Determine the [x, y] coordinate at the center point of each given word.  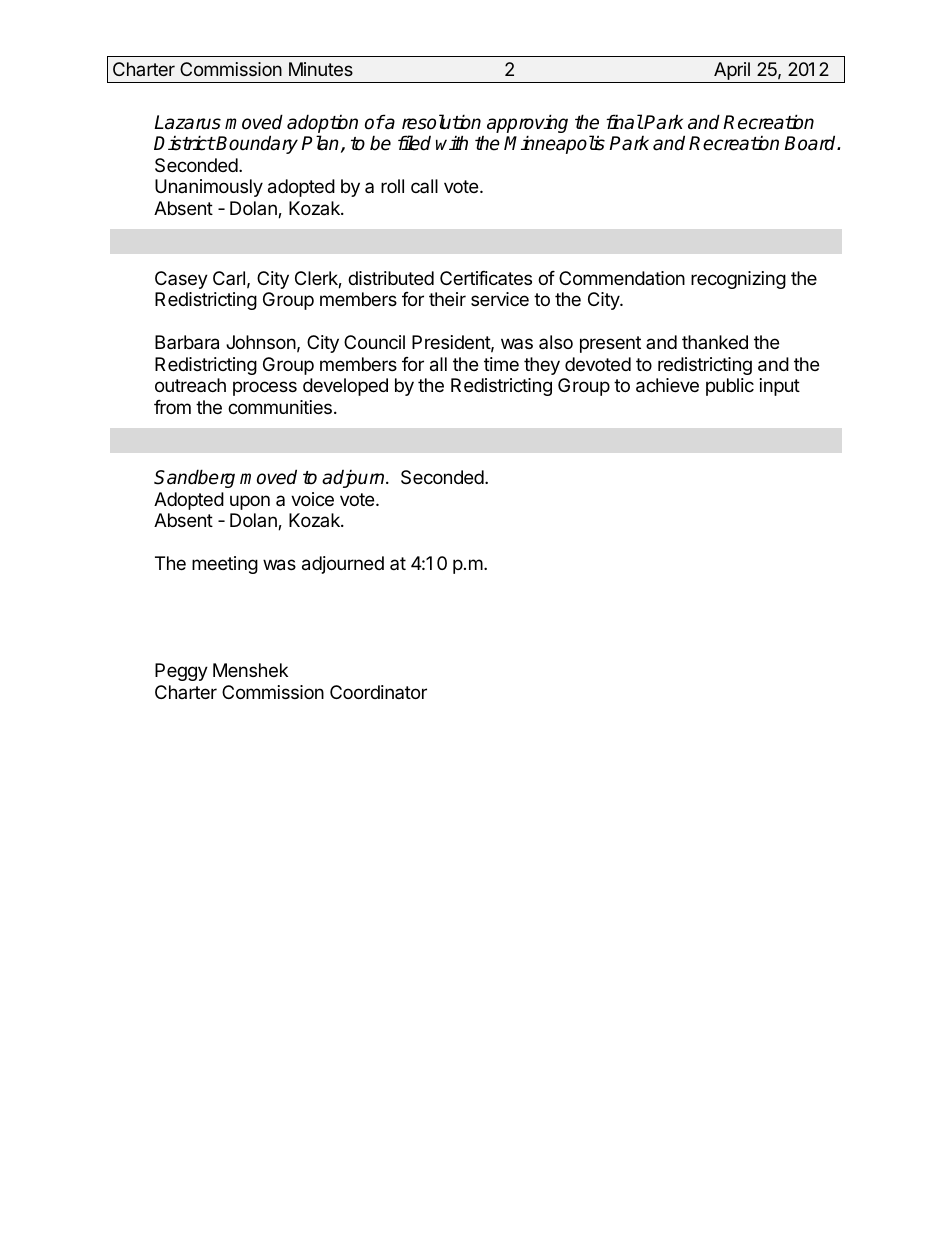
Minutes [321, 69]
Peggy [181, 672]
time [501, 364]
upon [250, 502]
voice [312, 499]
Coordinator [378, 692]
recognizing [738, 280]
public [730, 387]
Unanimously [209, 188]
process [265, 388]
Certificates [486, 278]
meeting [225, 565]
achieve [667, 385]
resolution [441, 122]
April [732, 72]
